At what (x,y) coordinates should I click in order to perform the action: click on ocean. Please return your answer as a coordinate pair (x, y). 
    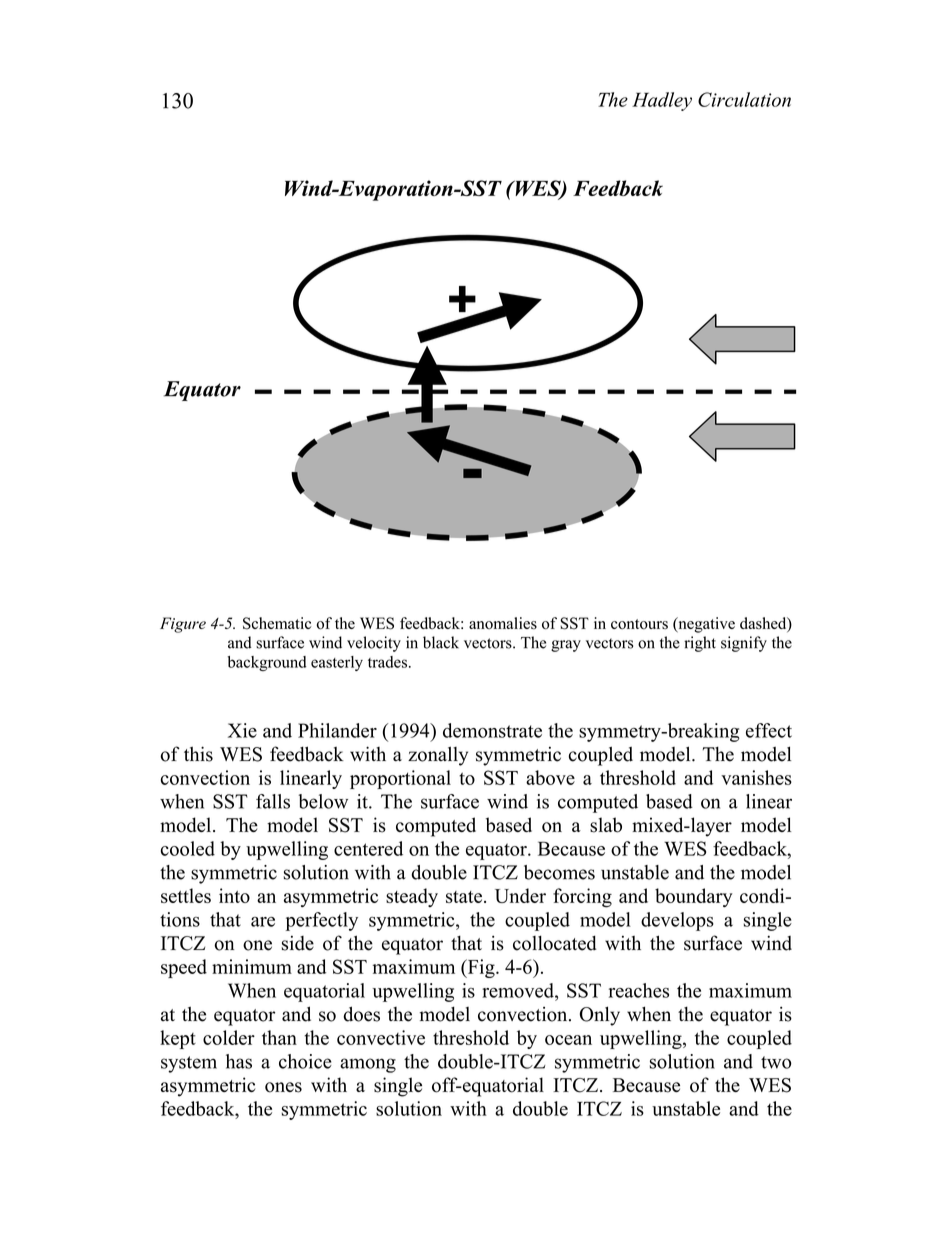
    Looking at the image, I should click on (568, 1040).
